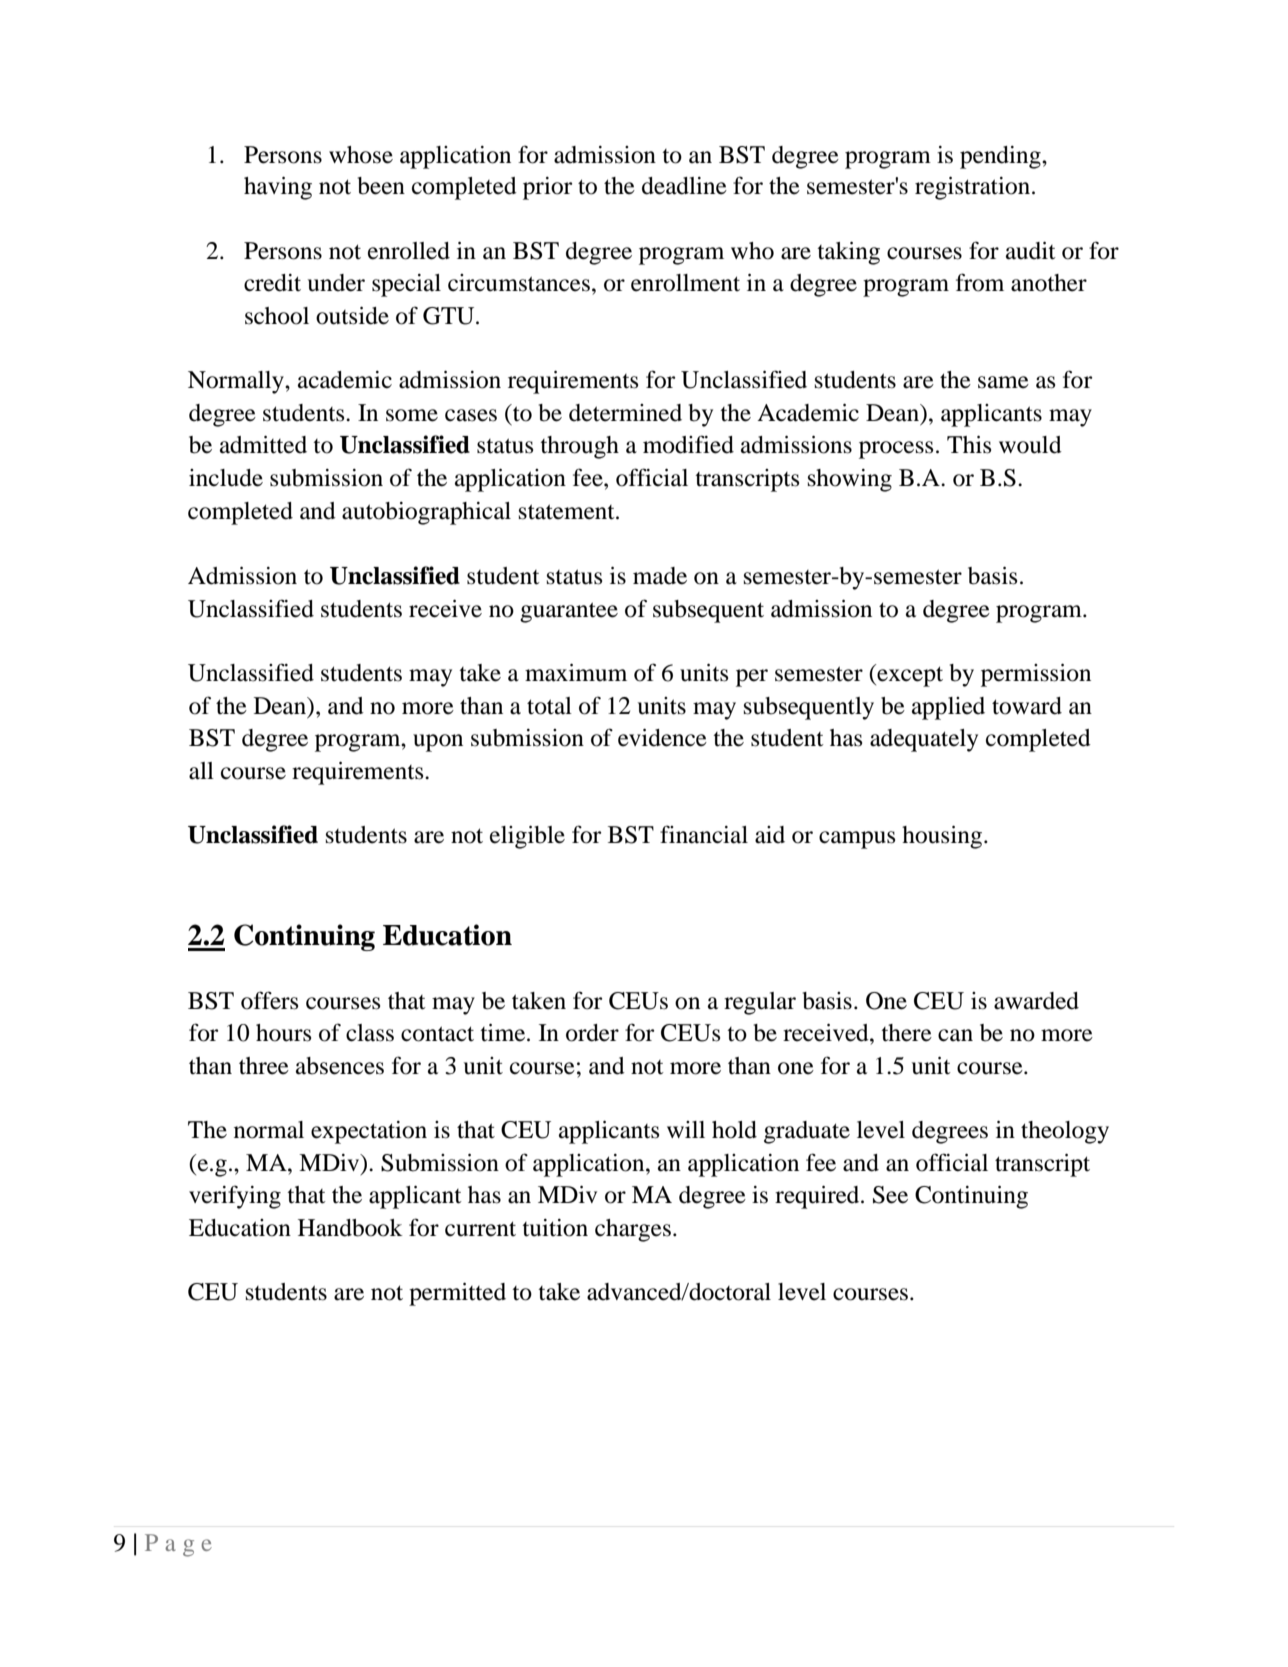 This screenshot has width=1288, height=1667. Describe the element at coordinates (684, 186) in the screenshot. I see `deadline` at that location.
